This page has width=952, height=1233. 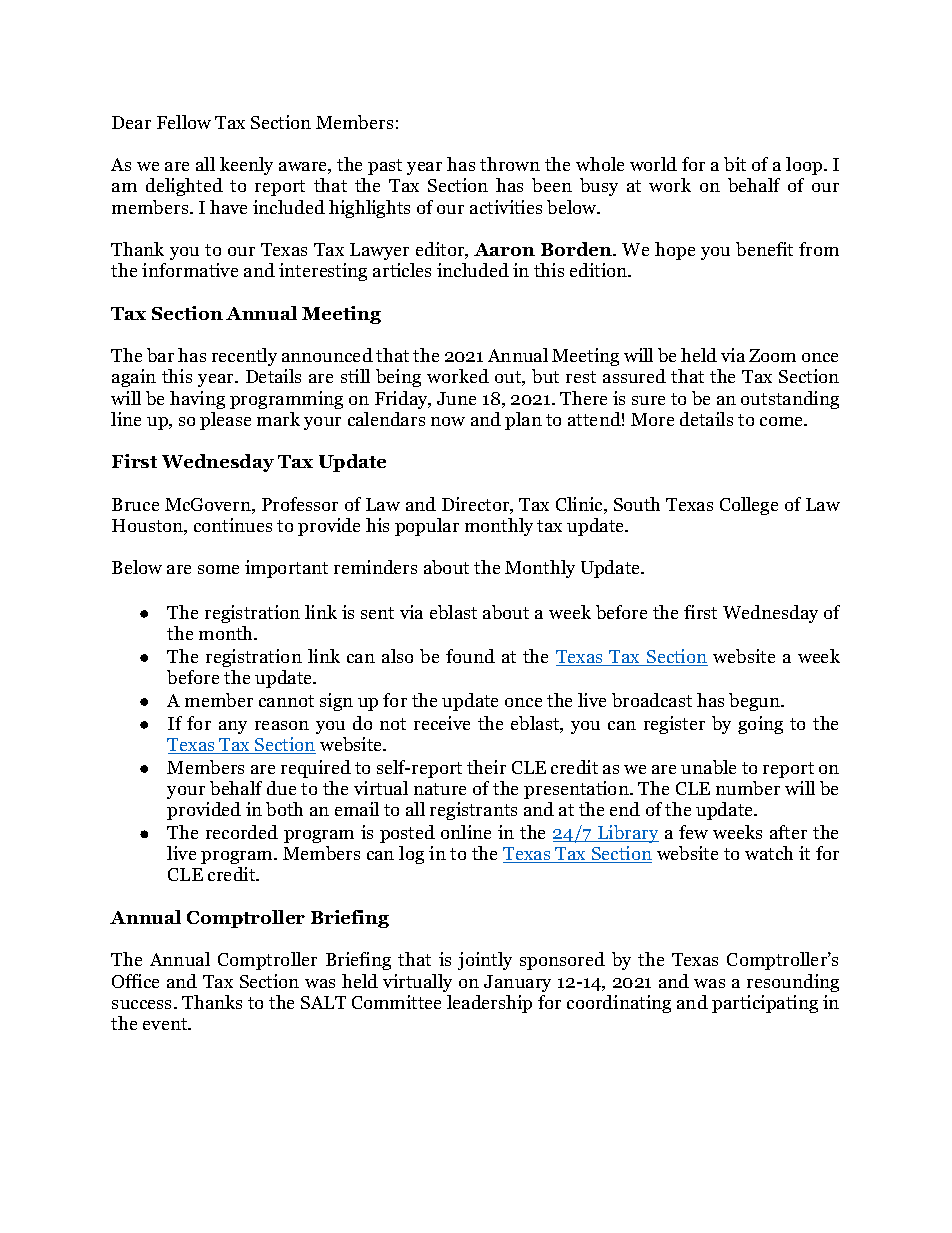 What do you see at coordinates (218, 569) in the page?
I see `some` at bounding box center [218, 569].
